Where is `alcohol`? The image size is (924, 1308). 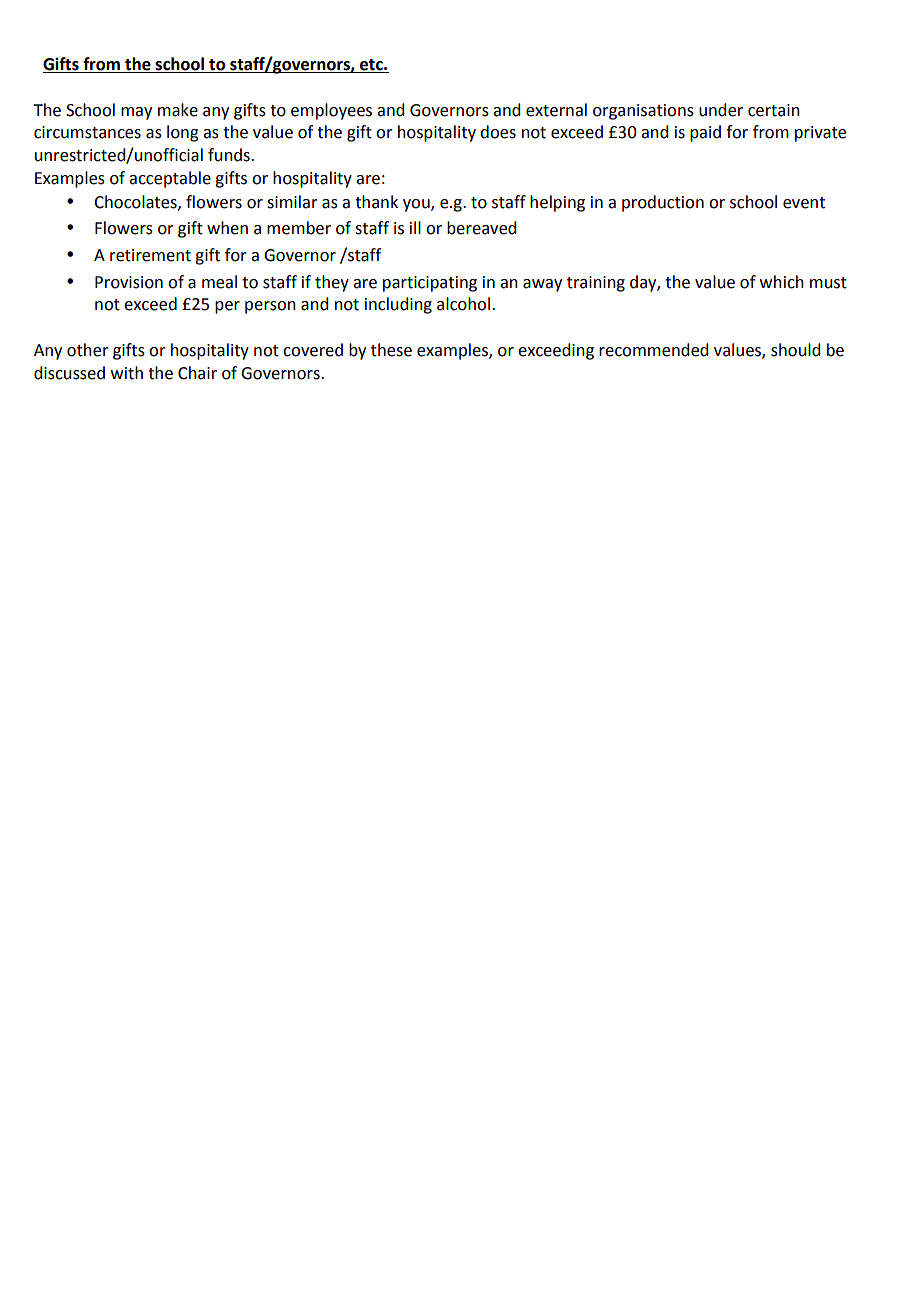 alcohol is located at coordinates (463, 304).
